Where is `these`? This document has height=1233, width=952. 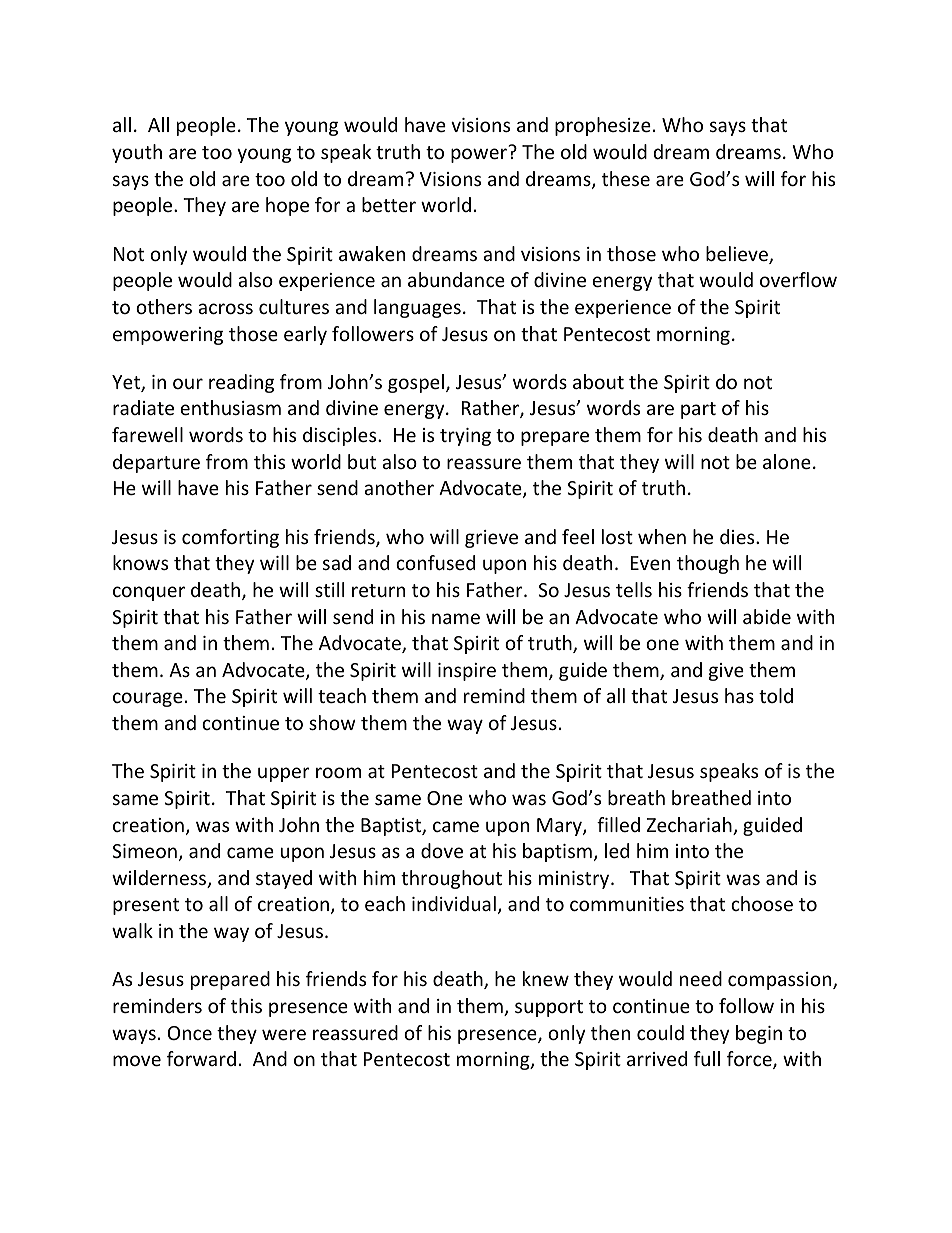 these is located at coordinates (626, 178).
